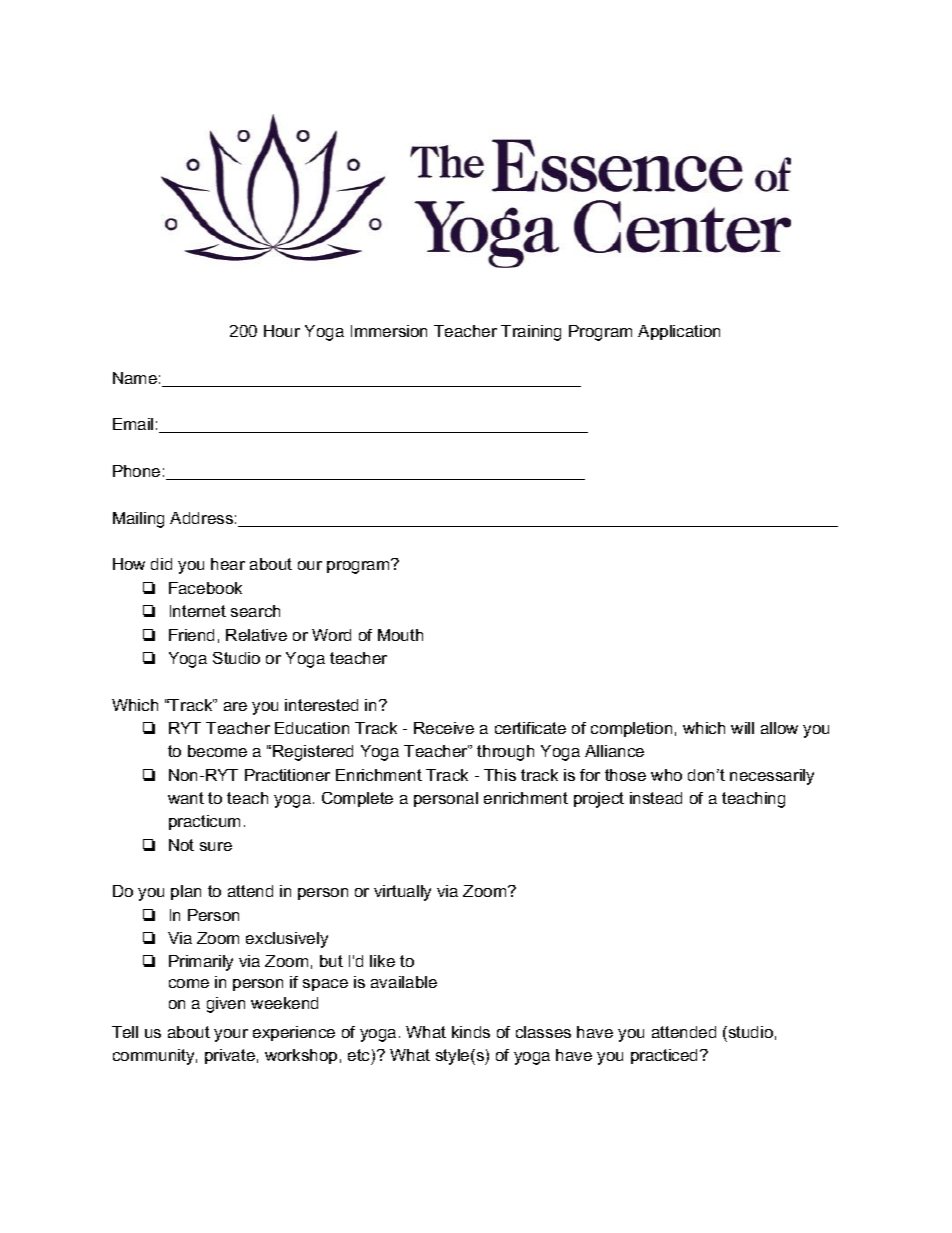  I want to click on want, so click(186, 798).
